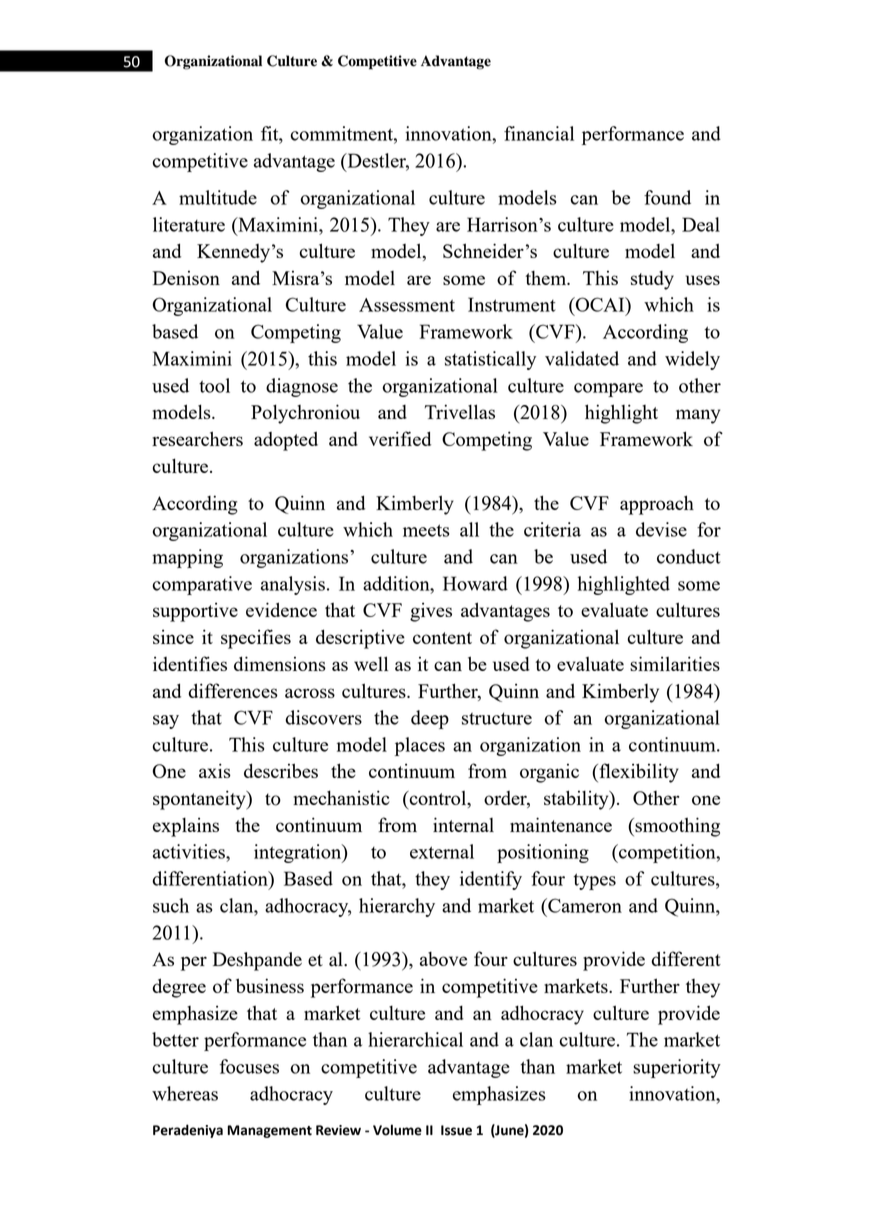 Image resolution: width=873 pixels, height=1232 pixels. What do you see at coordinates (539, 133) in the document?
I see `financial` at bounding box center [539, 133].
